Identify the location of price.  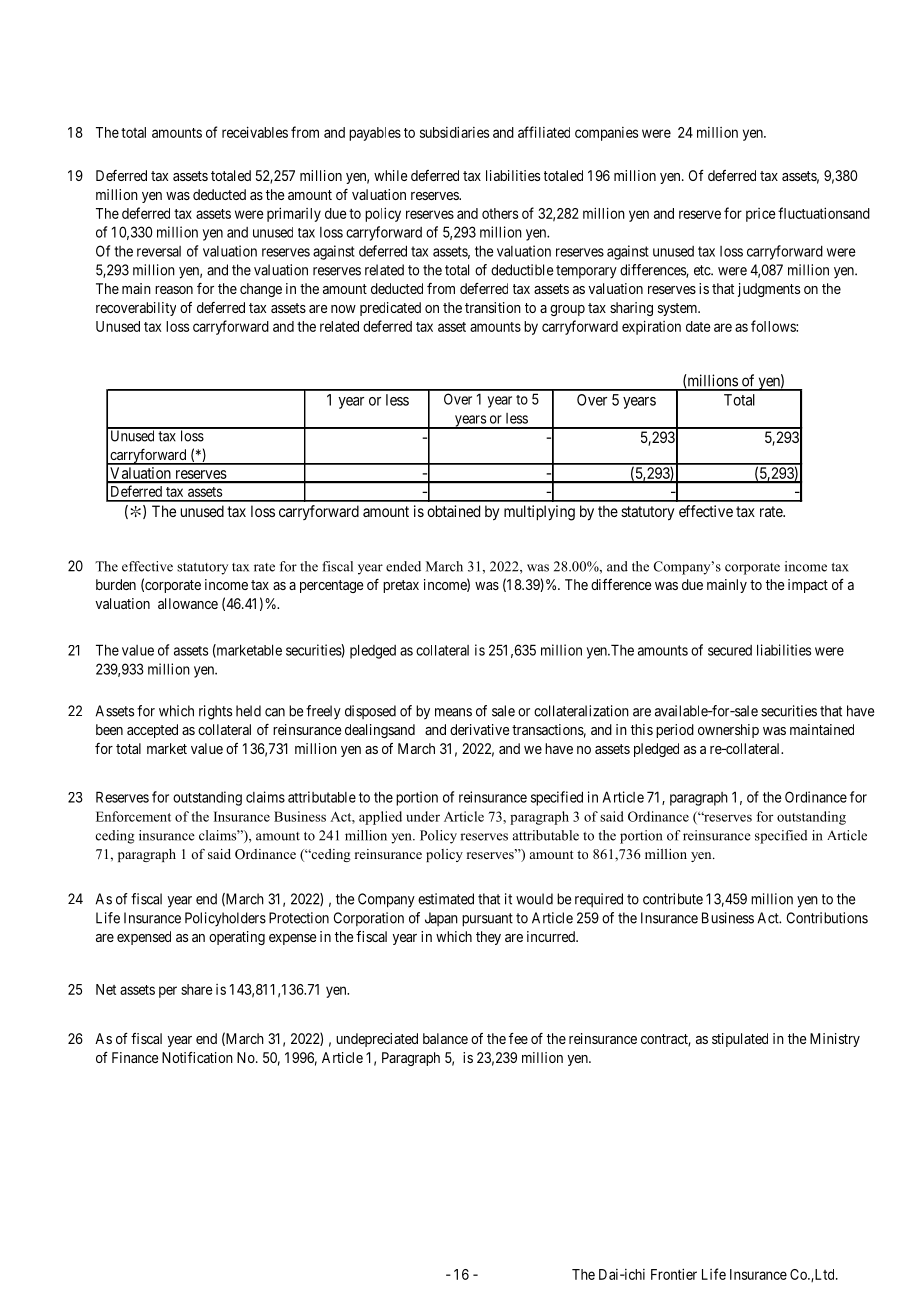
(761, 215).
